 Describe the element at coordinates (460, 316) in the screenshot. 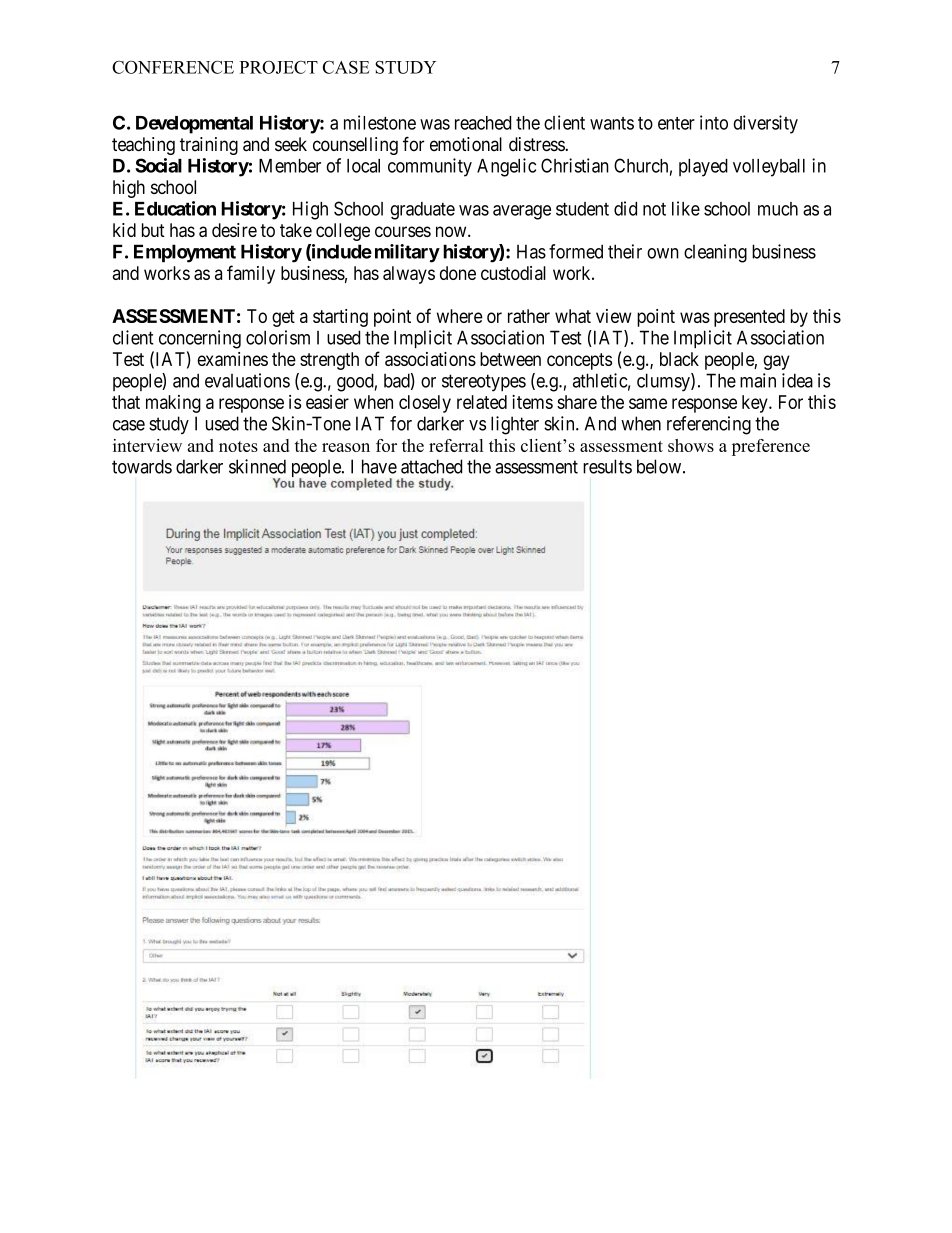

I see `where` at that location.
